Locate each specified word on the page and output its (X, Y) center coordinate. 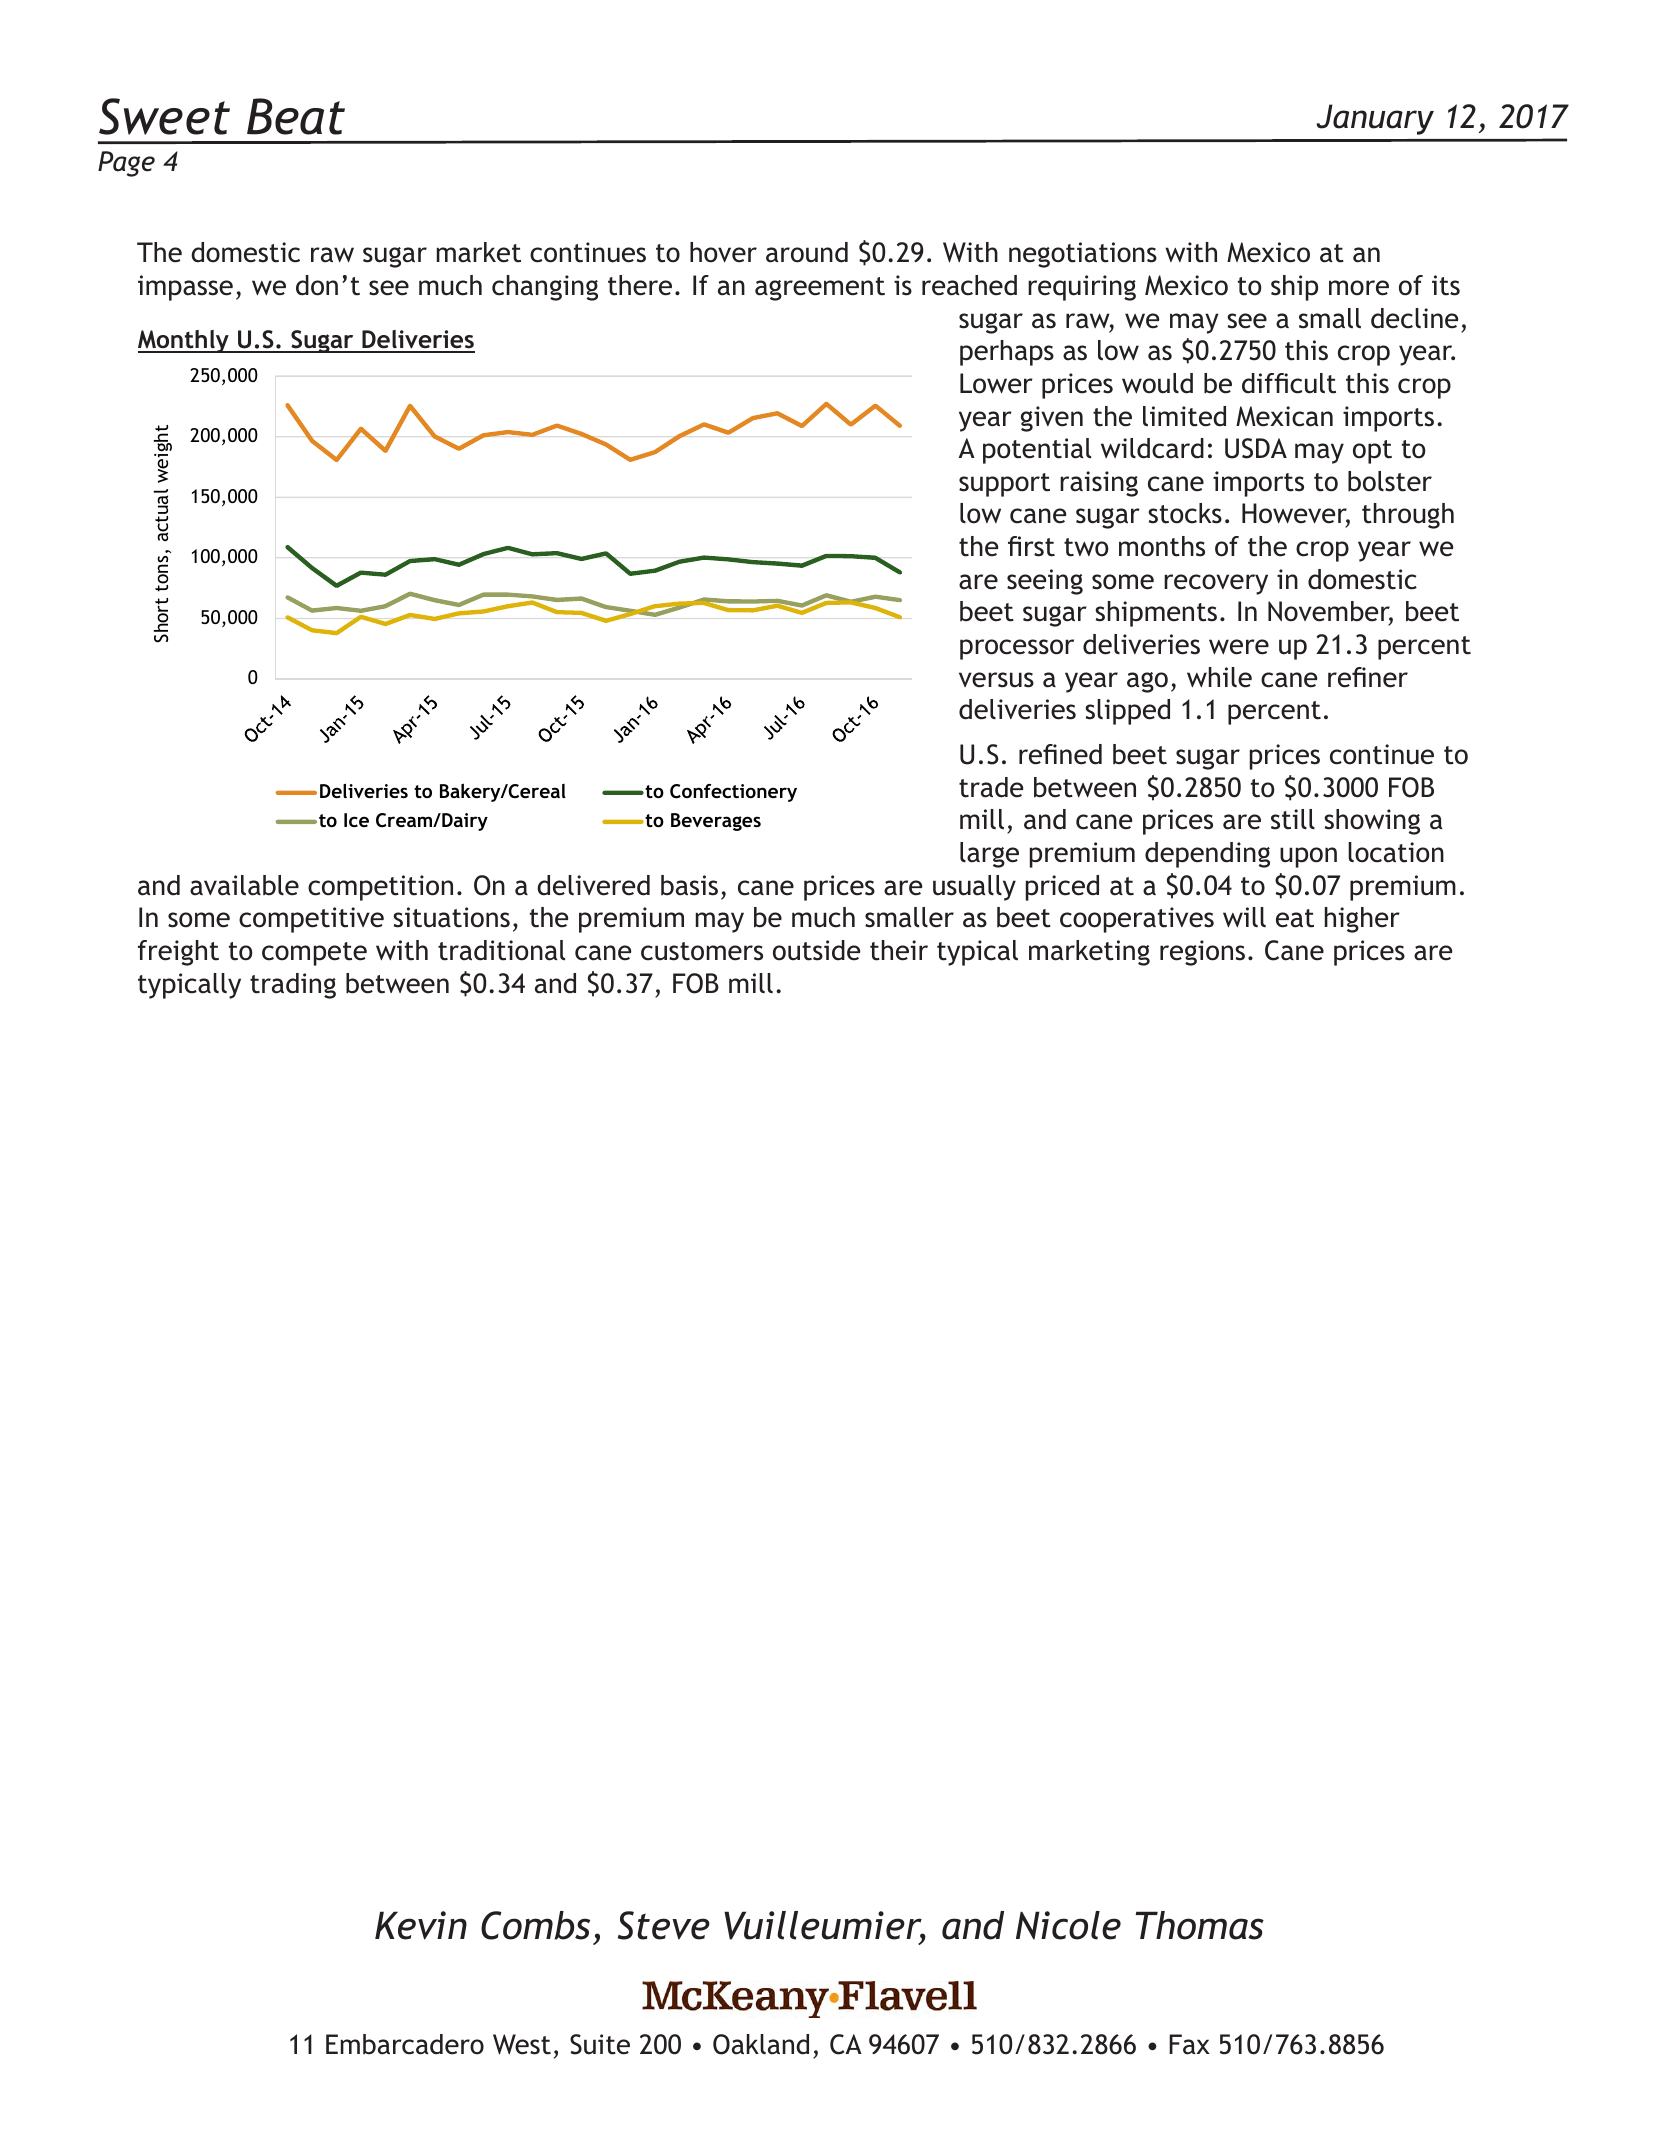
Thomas (1199, 1925)
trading (293, 986)
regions (1202, 953)
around (807, 252)
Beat (296, 116)
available (244, 885)
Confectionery (733, 793)
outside (816, 950)
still (1293, 819)
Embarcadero (405, 2044)
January (1375, 119)
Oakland (761, 2044)
